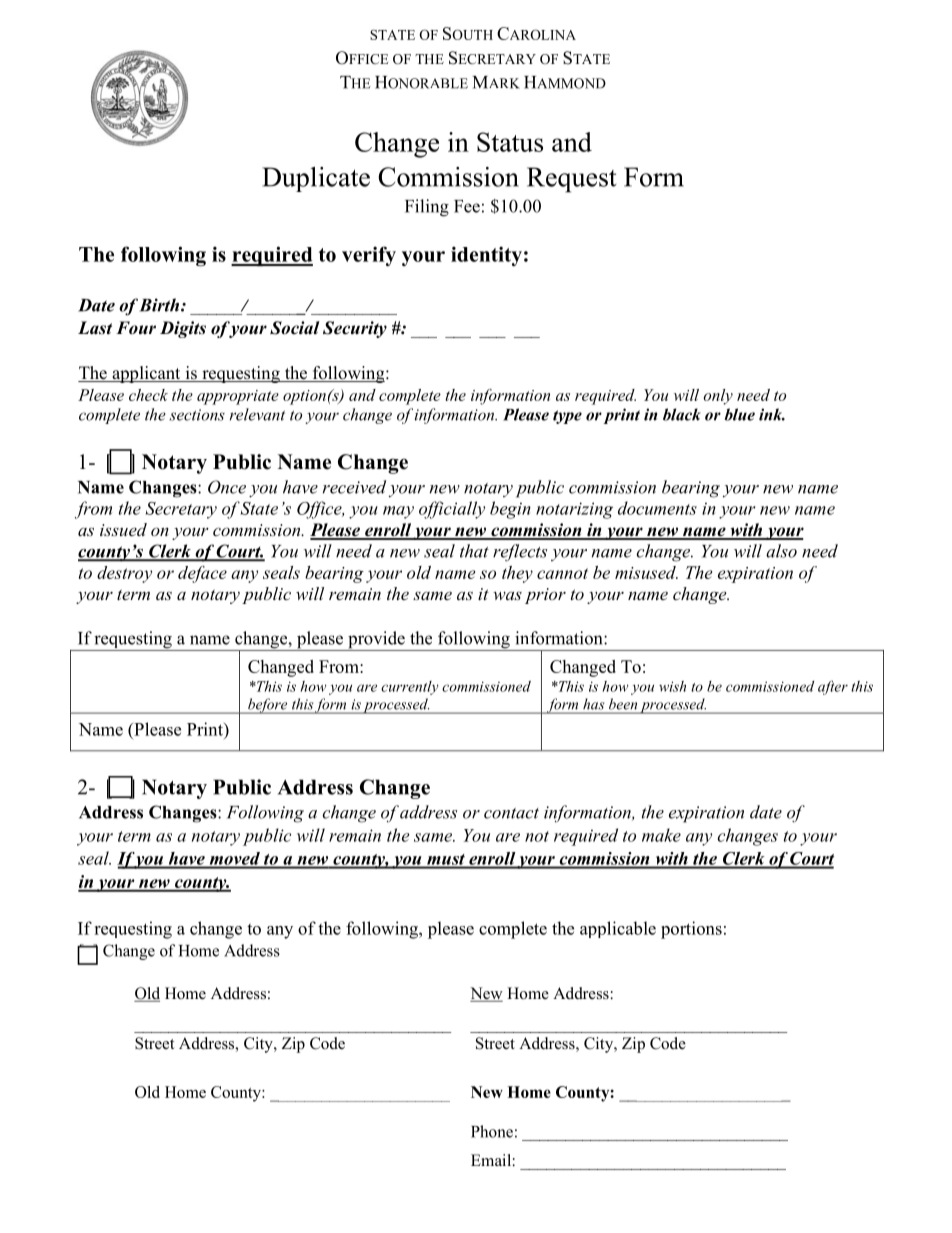 This screenshot has width=952, height=1233. Describe the element at coordinates (691, 930) in the screenshot. I see `portions` at that location.
